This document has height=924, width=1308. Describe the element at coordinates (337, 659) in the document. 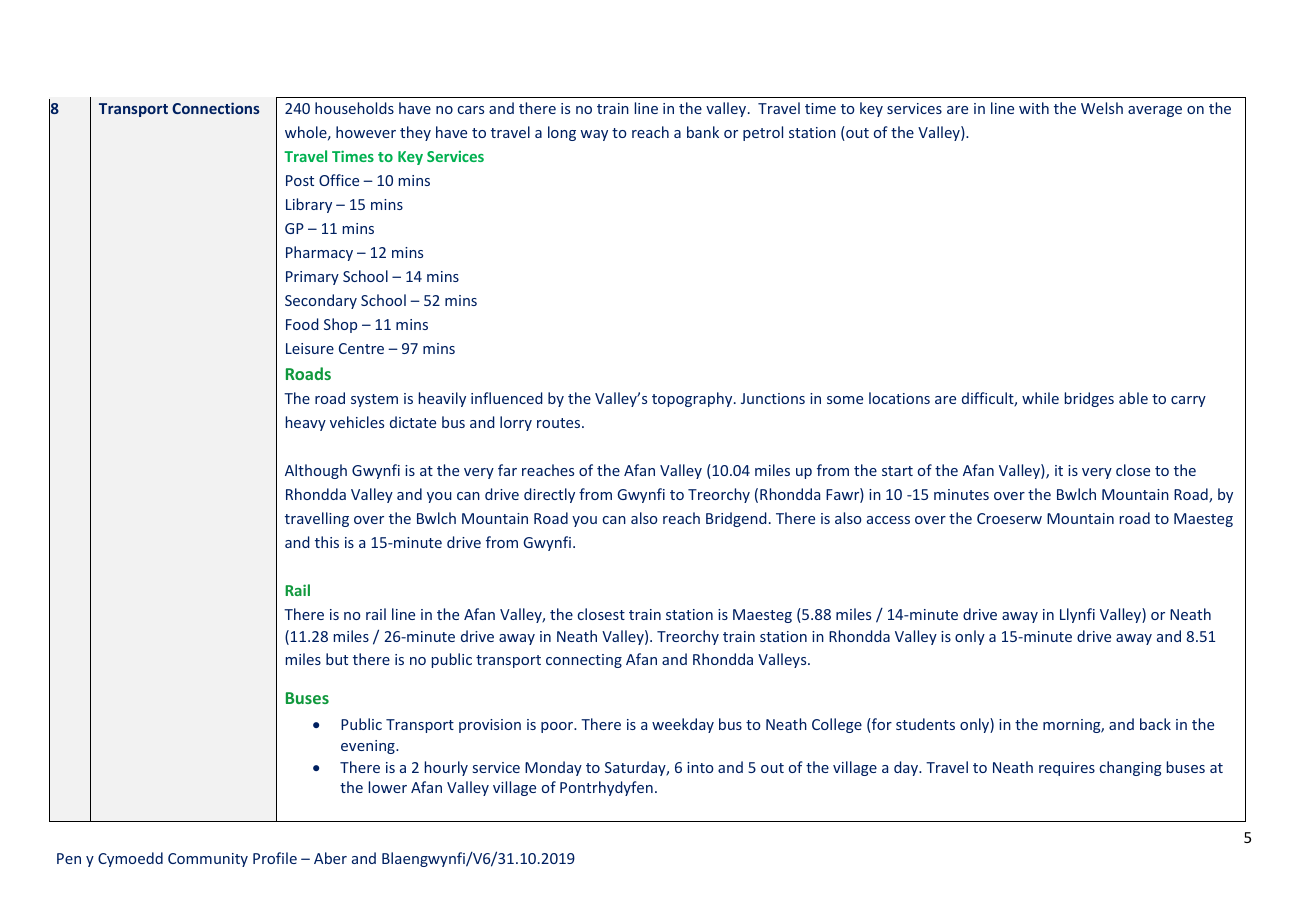

I see `but` at that location.
